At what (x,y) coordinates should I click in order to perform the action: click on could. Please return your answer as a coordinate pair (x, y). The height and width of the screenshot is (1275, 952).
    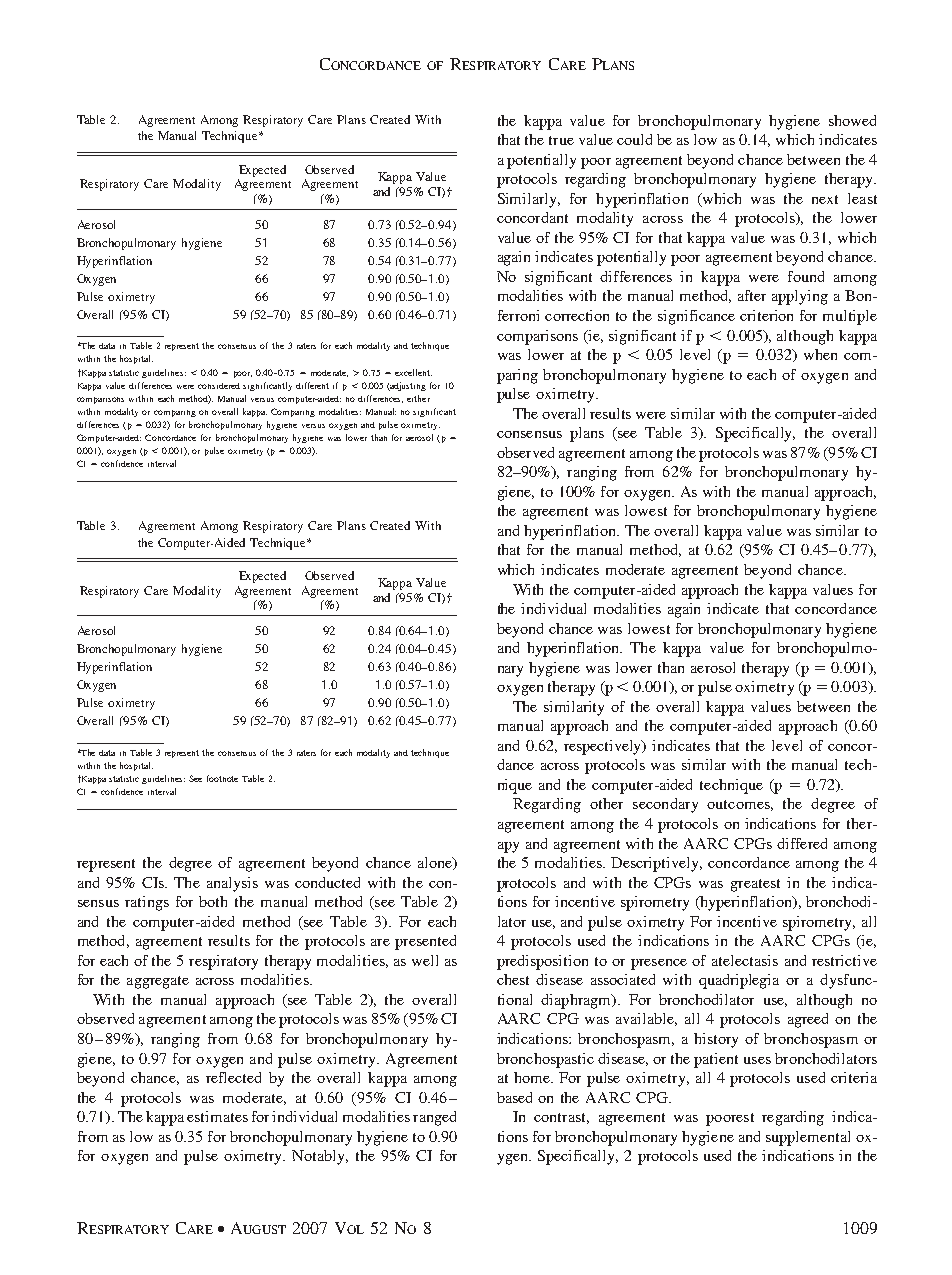
    Looking at the image, I should click on (634, 139).
